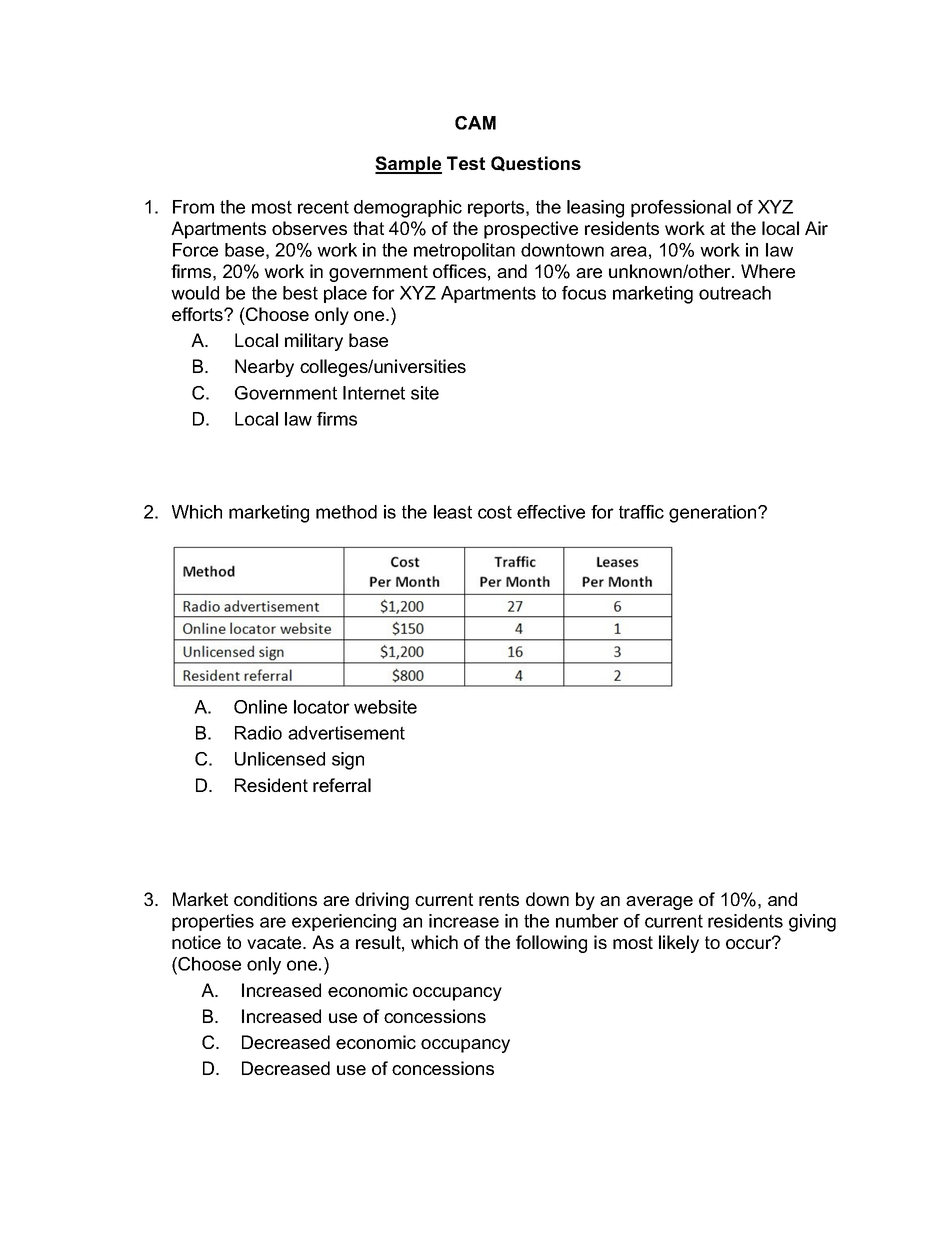 This screenshot has width=952, height=1233. What do you see at coordinates (323, 207) in the screenshot?
I see `recent` at bounding box center [323, 207].
